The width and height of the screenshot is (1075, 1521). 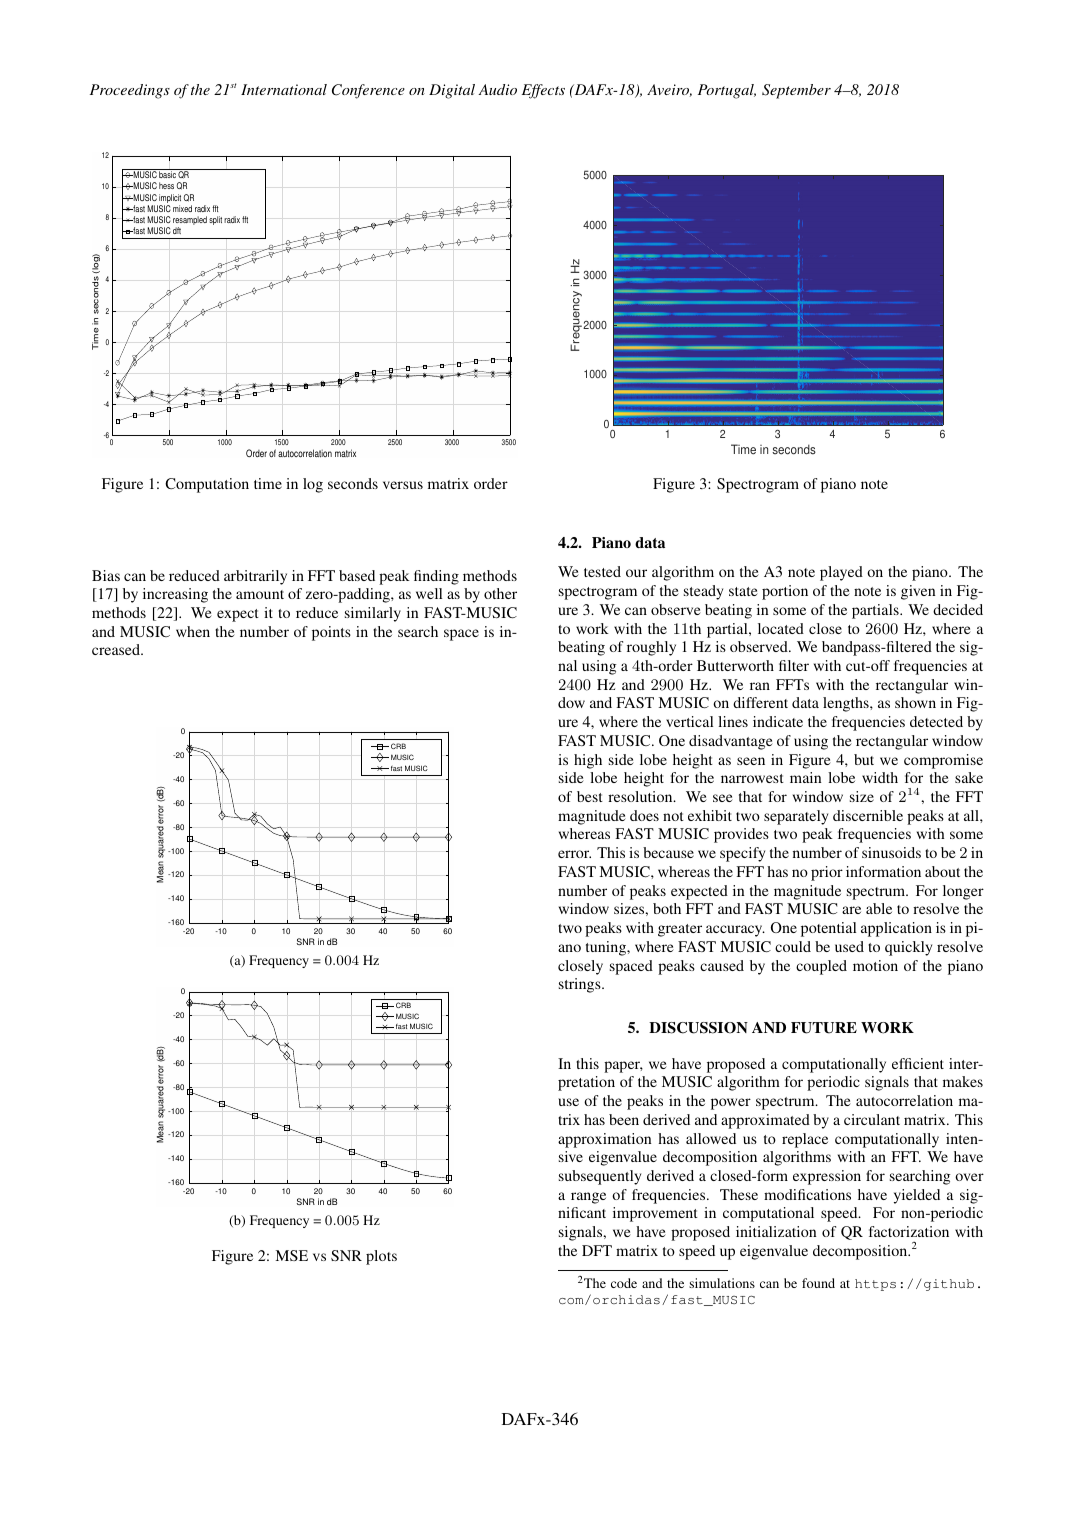 What do you see at coordinates (909, 1231) in the screenshot?
I see `factorization` at bounding box center [909, 1231].
